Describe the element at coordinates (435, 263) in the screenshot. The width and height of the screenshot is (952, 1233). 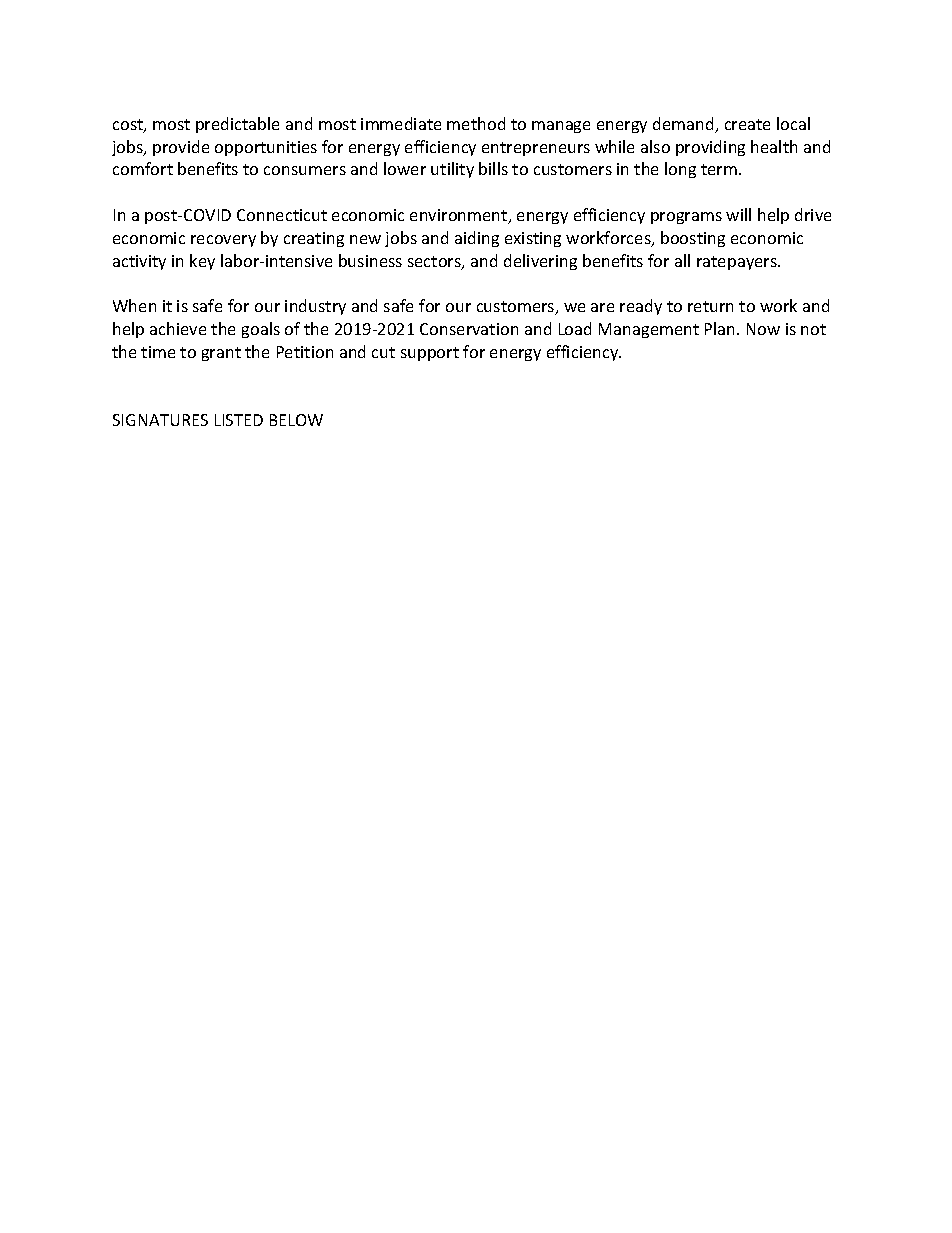
I see `sectors` at that location.
